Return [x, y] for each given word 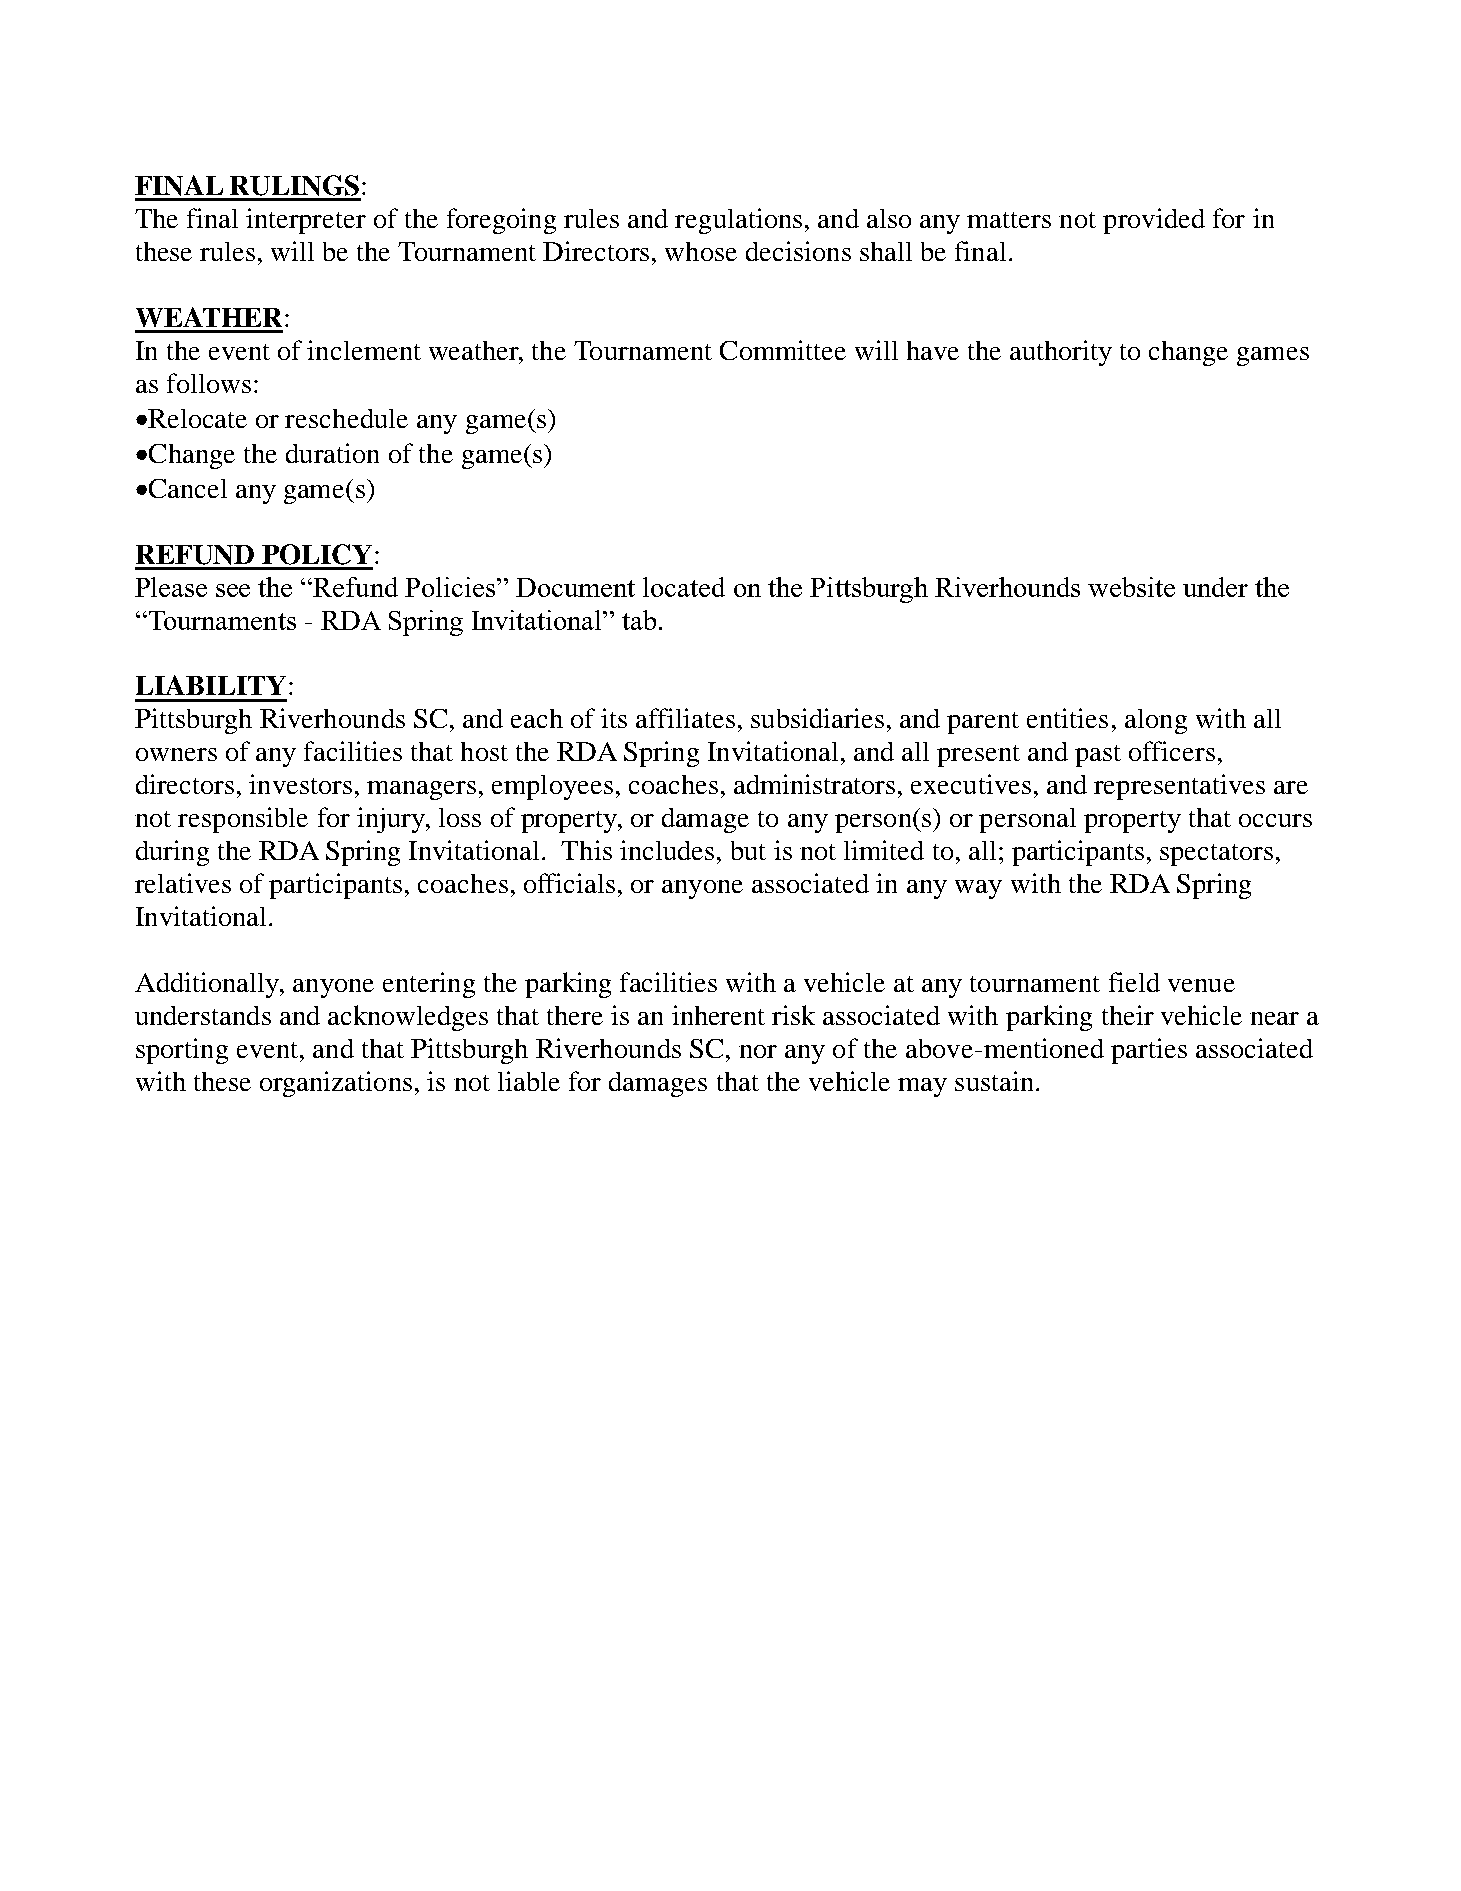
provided [1154, 221]
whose [701, 251]
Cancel [188, 488]
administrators [814, 784]
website [1131, 587]
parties [1149, 1051]
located [684, 587]
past [1098, 756]
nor [758, 1051]
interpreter [306, 221]
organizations [336, 1084]
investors [300, 784]
